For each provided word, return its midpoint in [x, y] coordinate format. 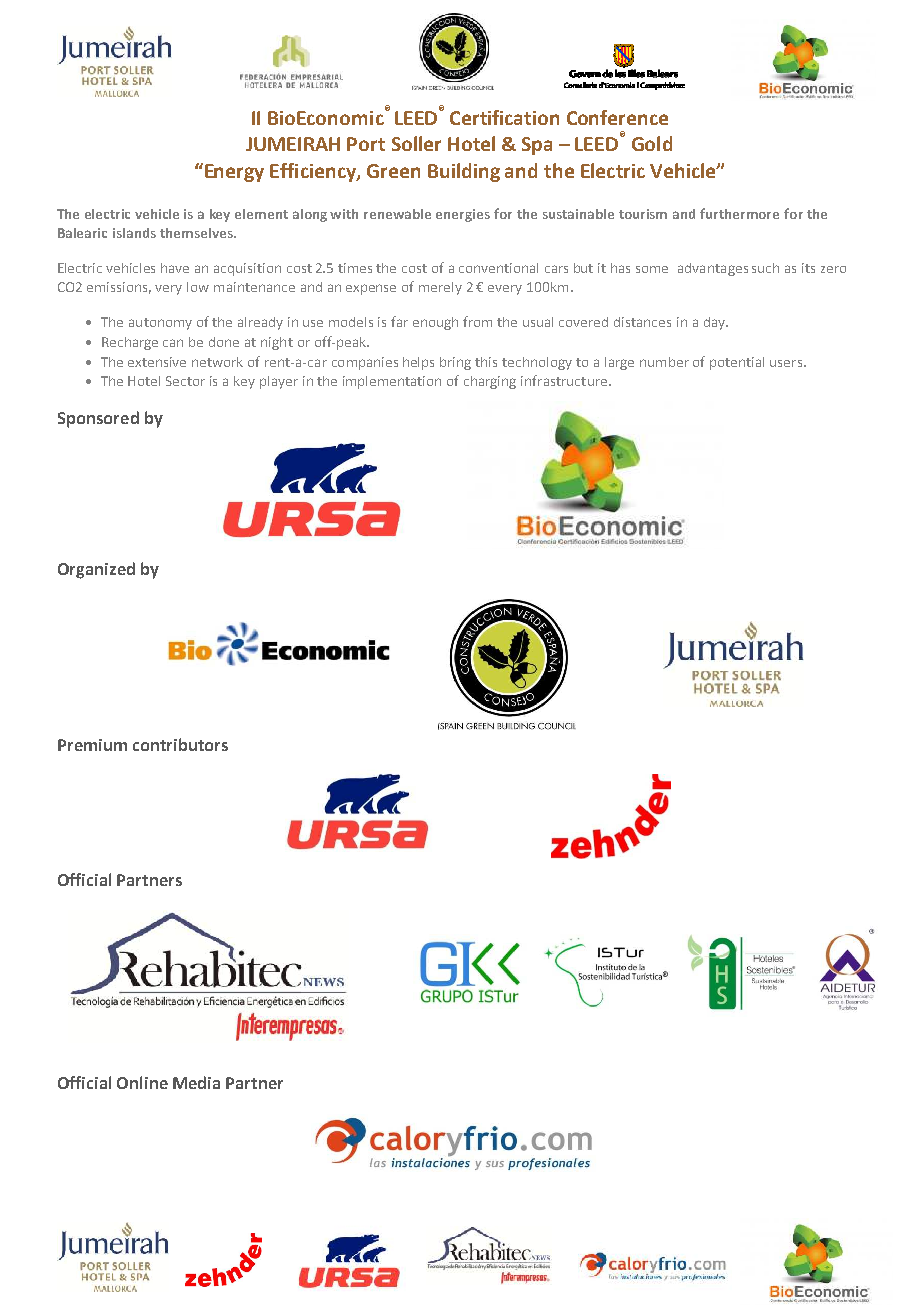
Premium [92, 745]
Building [464, 172]
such [765, 268]
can [173, 343]
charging [490, 382]
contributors [180, 744]
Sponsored [98, 419]
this [486, 362]
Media [196, 1082]
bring [455, 363]
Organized [96, 570]
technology [537, 363]
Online [142, 1082]
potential [737, 363]
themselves [197, 233]
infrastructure [565, 380]
